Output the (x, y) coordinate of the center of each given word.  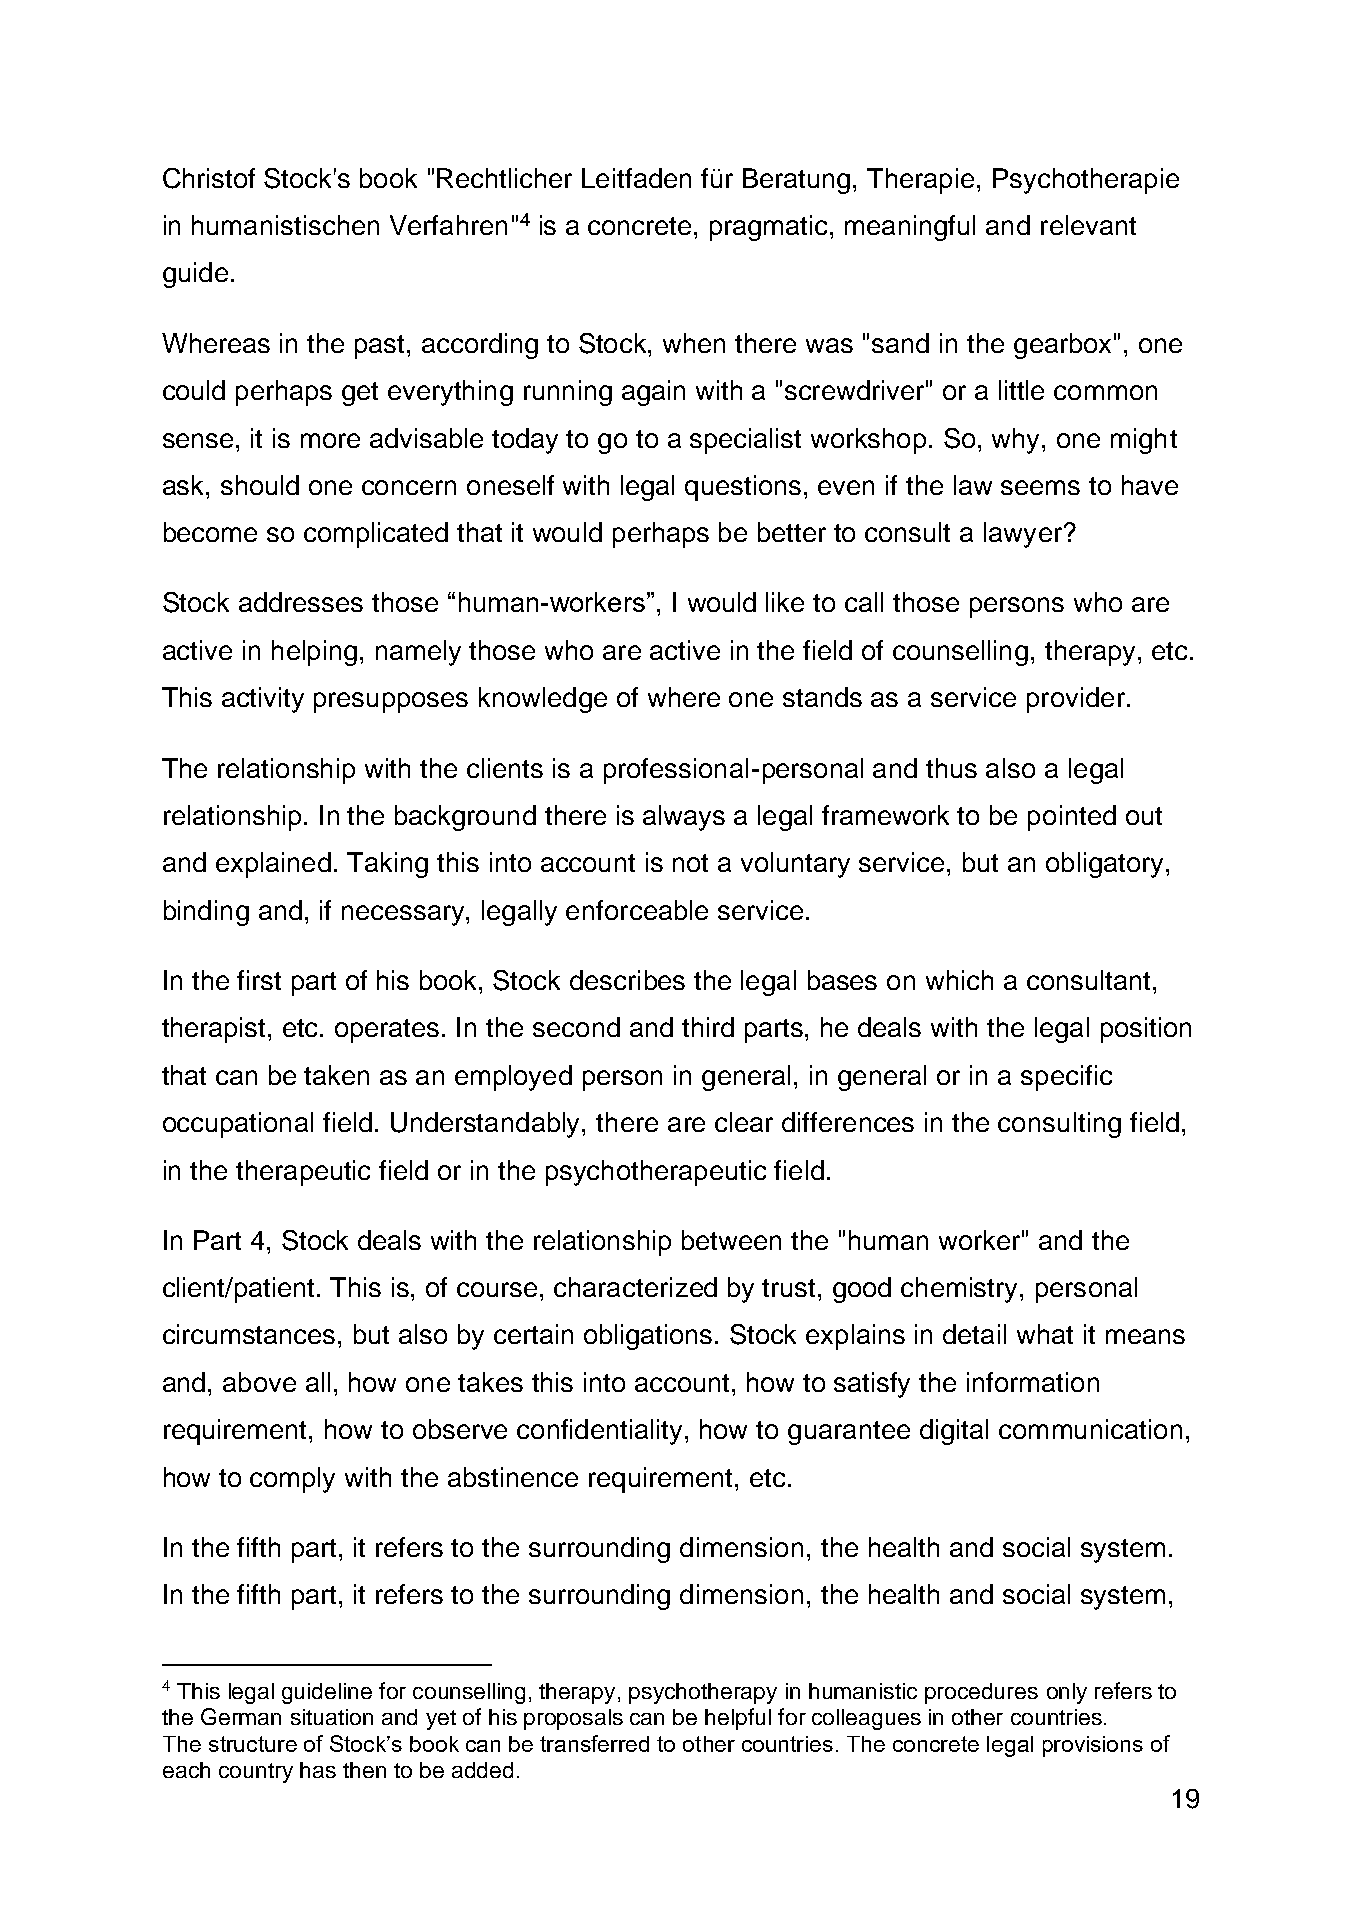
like (785, 602)
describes (627, 980)
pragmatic (770, 228)
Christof (209, 178)
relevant (1088, 225)
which (959, 980)
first (259, 980)
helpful (738, 1719)
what (1045, 1334)
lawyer (1023, 535)
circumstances (249, 1334)
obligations (648, 1337)
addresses (301, 602)
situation (332, 1717)
